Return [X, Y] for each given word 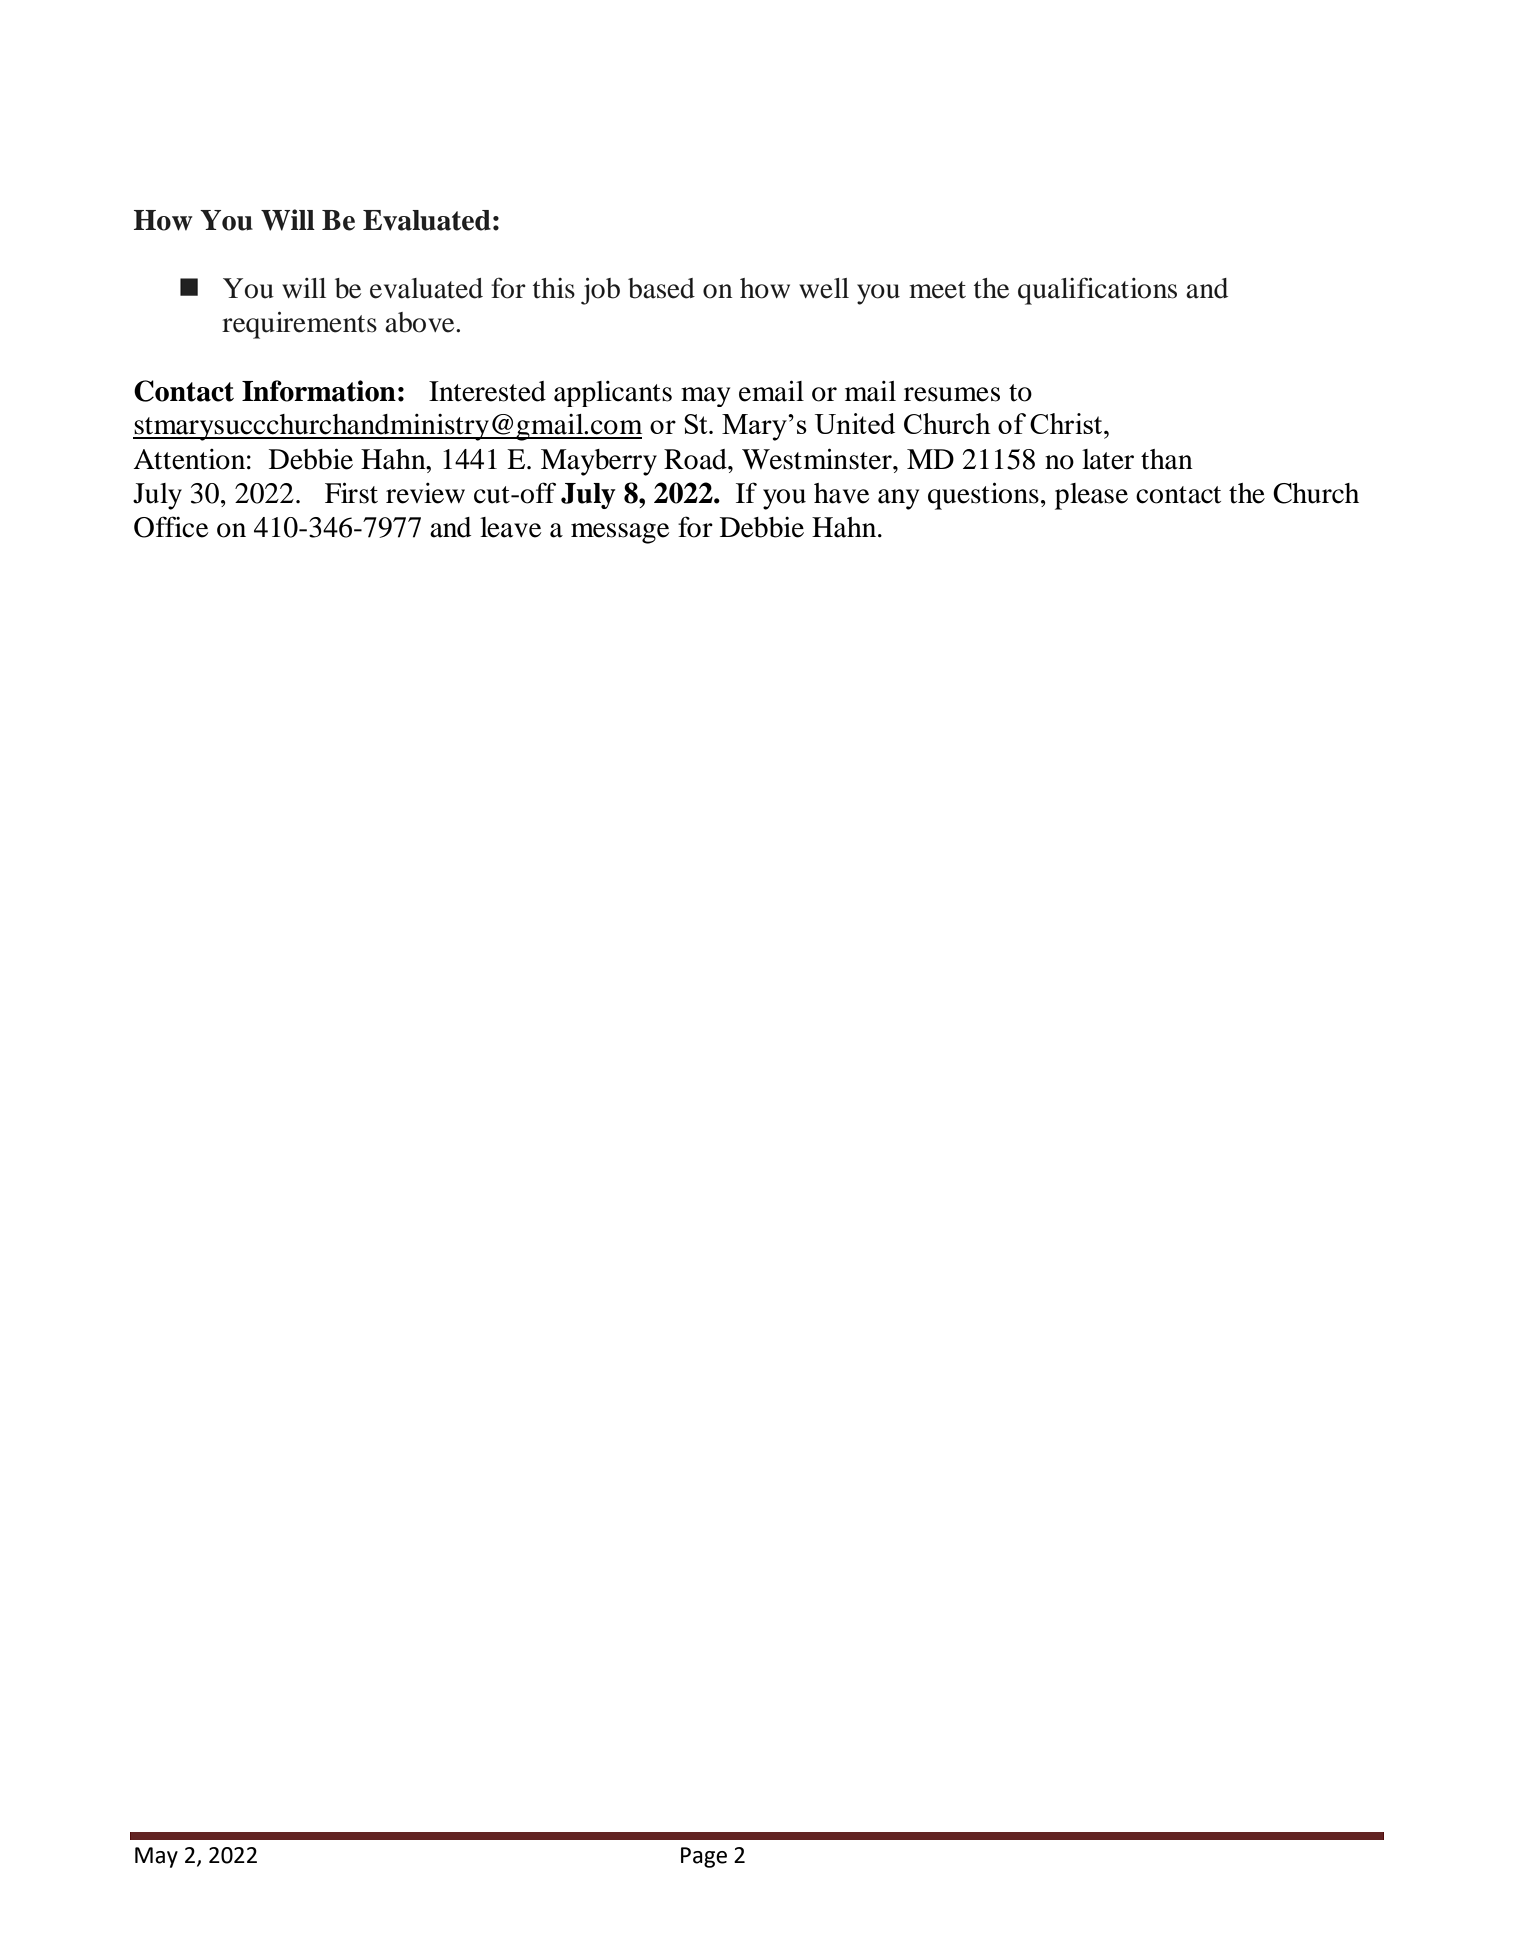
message [620, 533]
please [1091, 496]
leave [510, 527]
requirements [299, 325]
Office [171, 527]
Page [704, 1857]
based [661, 288]
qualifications [1097, 291]
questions [983, 496]
